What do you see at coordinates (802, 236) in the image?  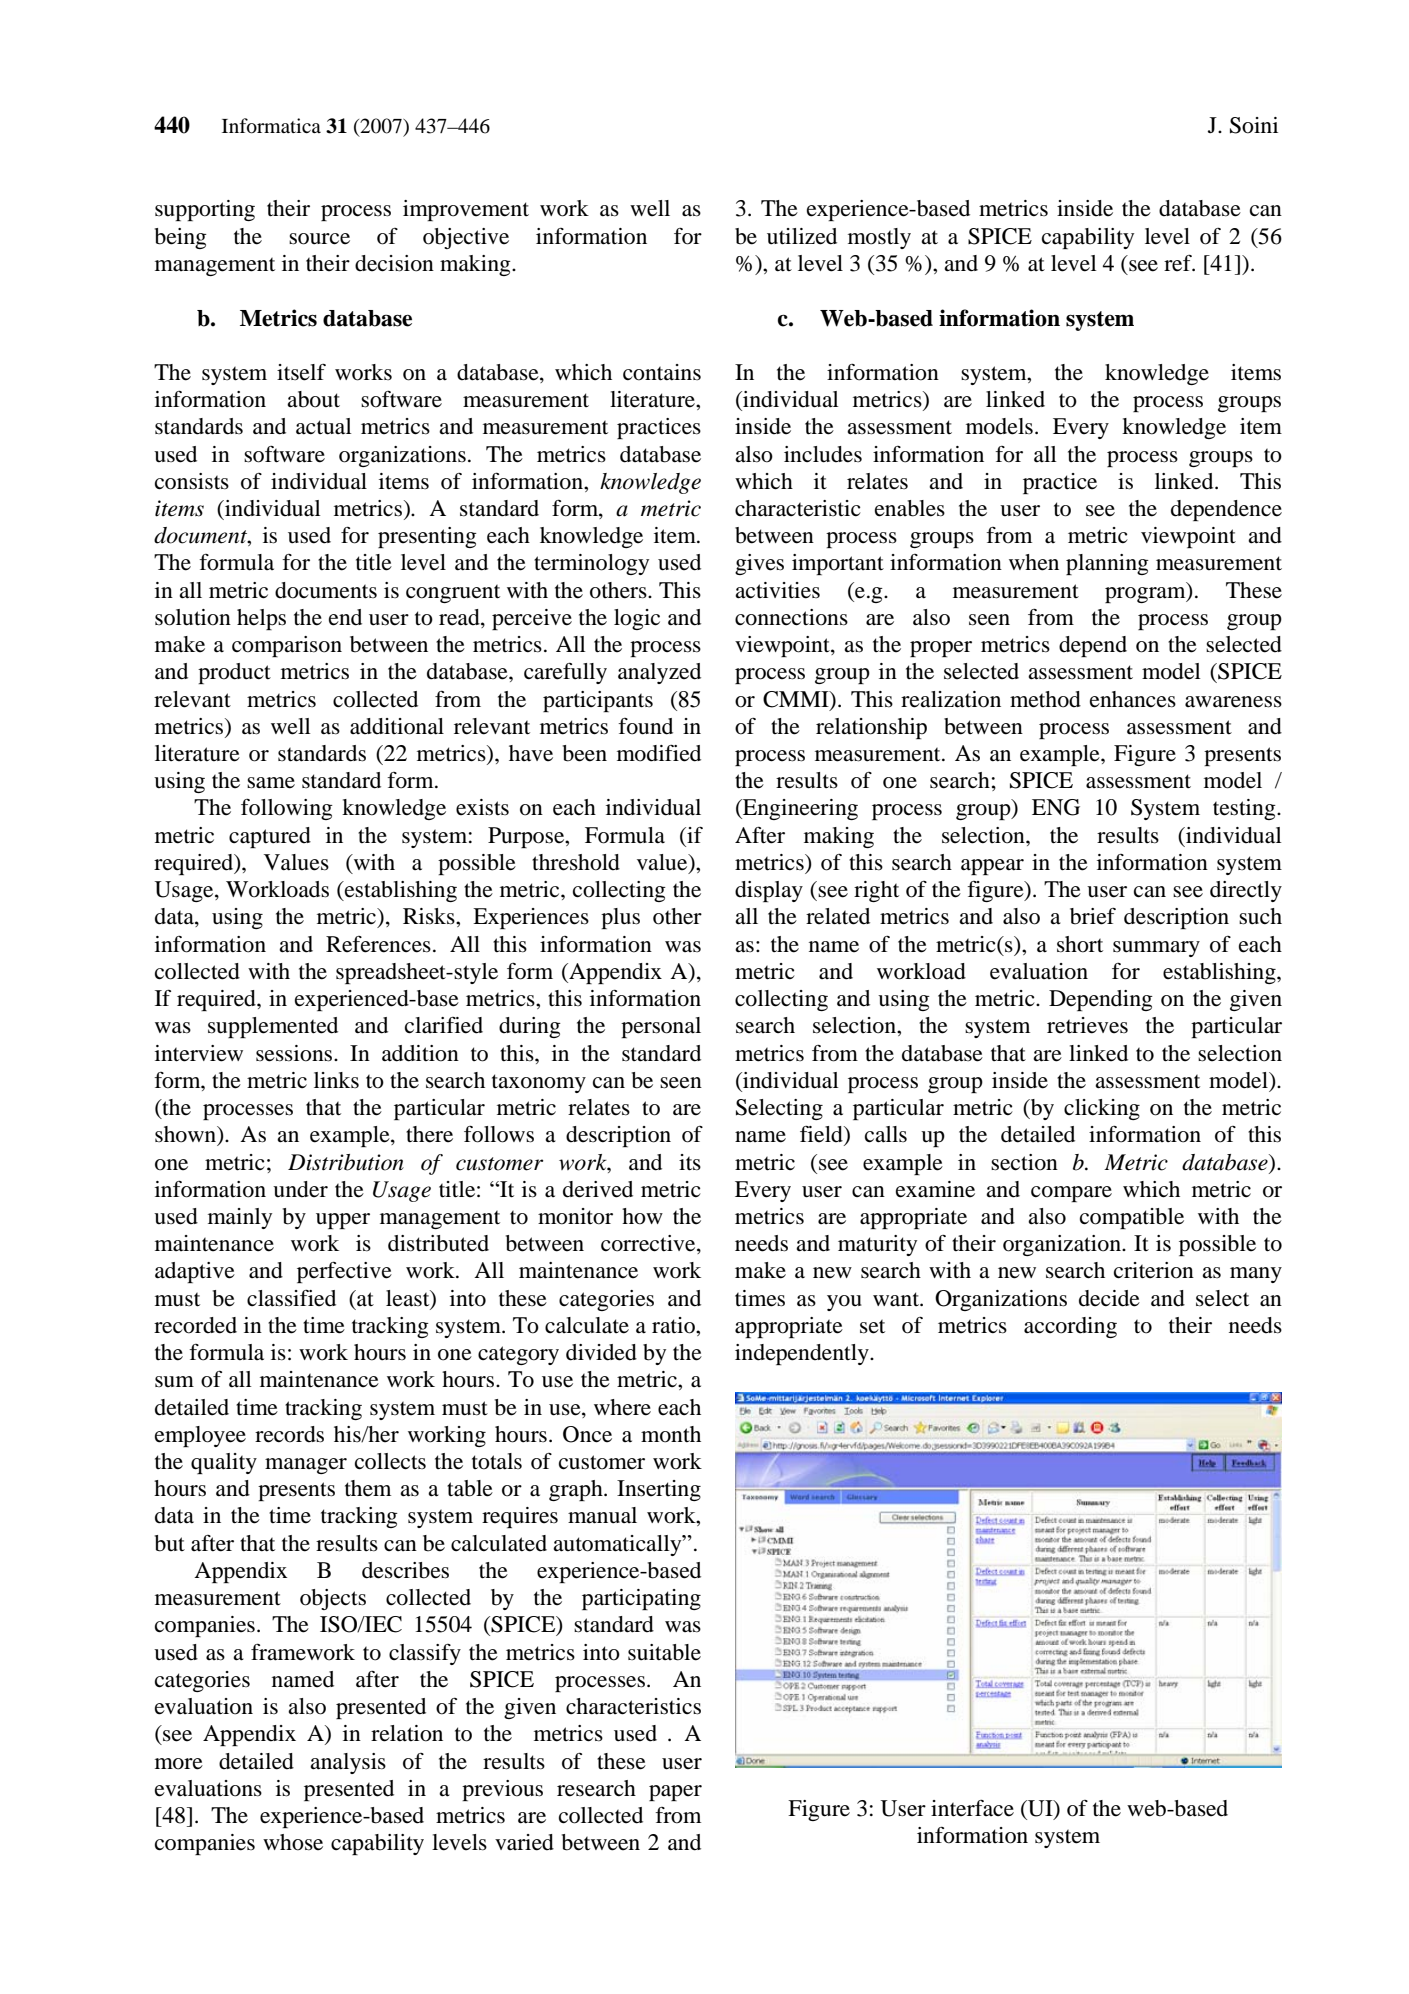 I see `utilized` at bounding box center [802, 236].
